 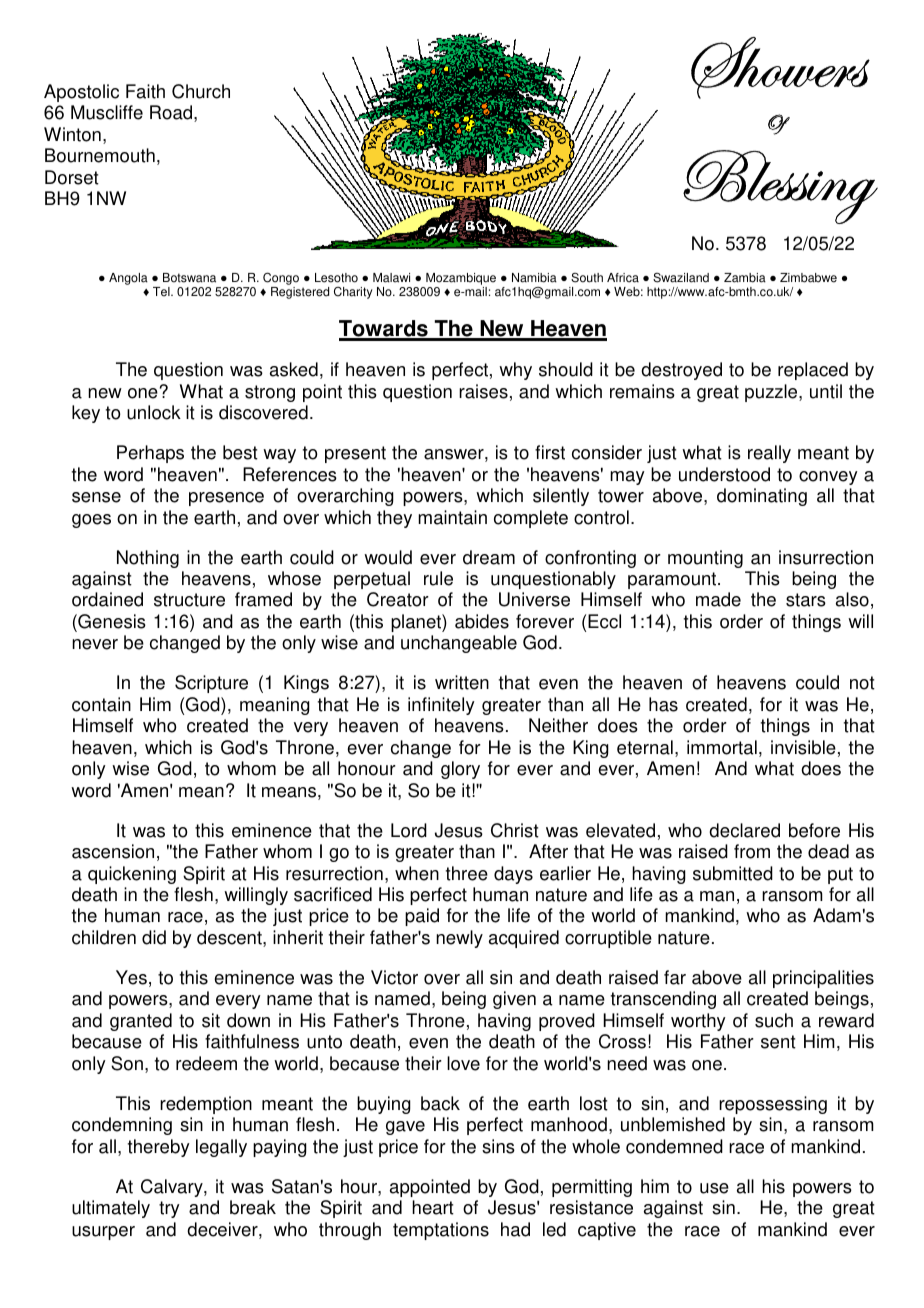 I want to click on submitted, so click(x=733, y=873).
